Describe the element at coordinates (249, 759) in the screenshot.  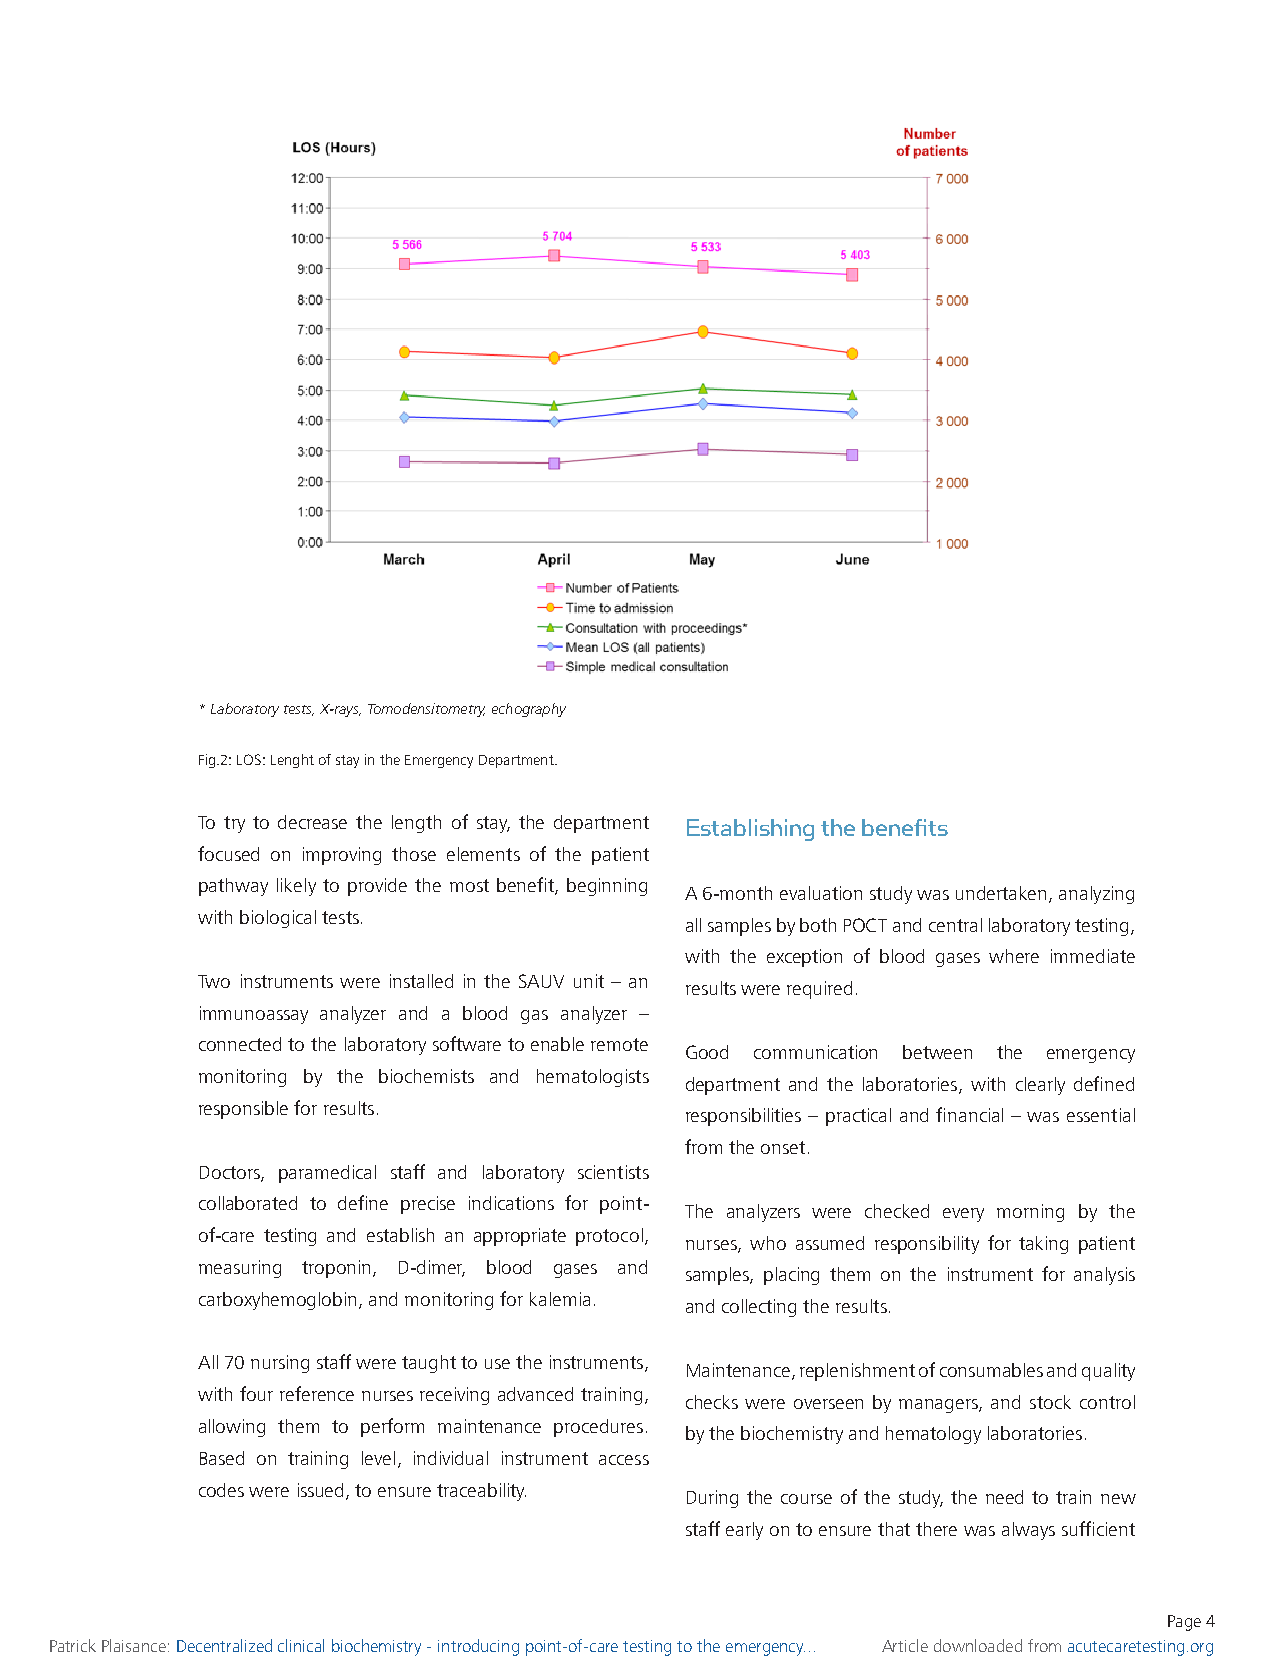
I see `LOS` at that location.
